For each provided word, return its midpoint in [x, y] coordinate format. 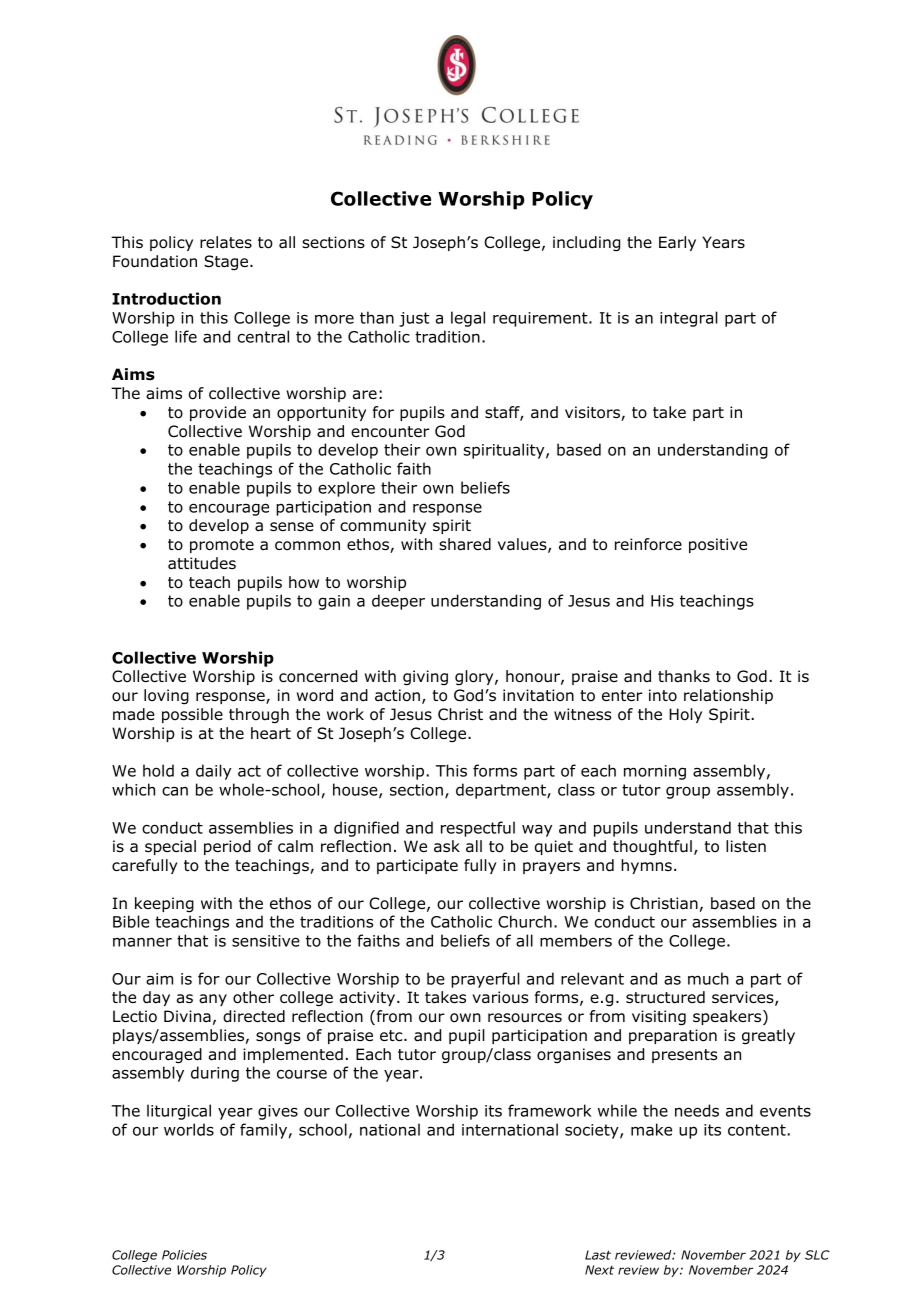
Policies [184, 1255]
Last [598, 1255]
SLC [817, 1255]
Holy [685, 715]
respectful [478, 829]
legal [468, 319]
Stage [227, 262]
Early [677, 243]
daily [213, 772]
